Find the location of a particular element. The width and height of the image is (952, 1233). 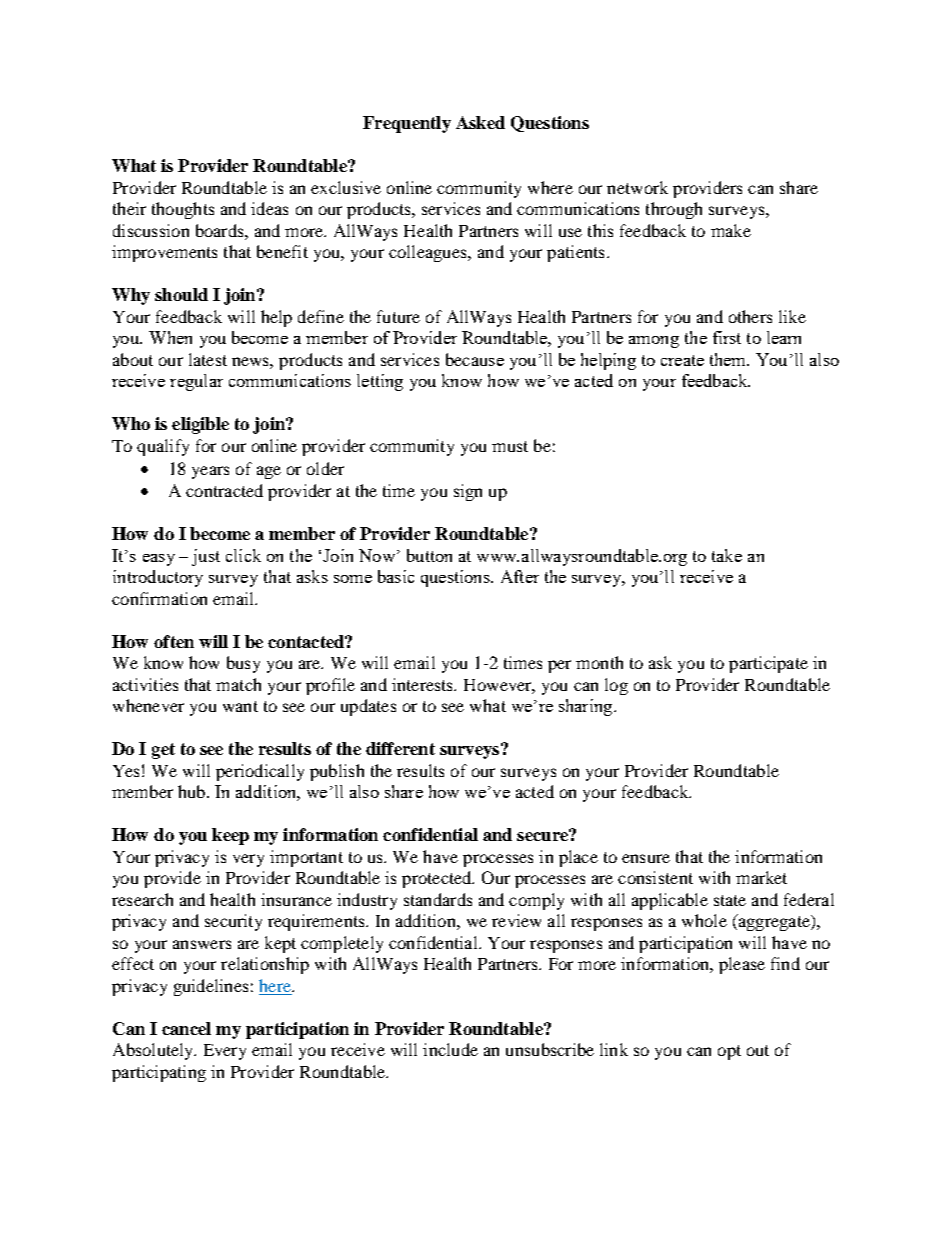

keep is located at coordinates (230, 836).
